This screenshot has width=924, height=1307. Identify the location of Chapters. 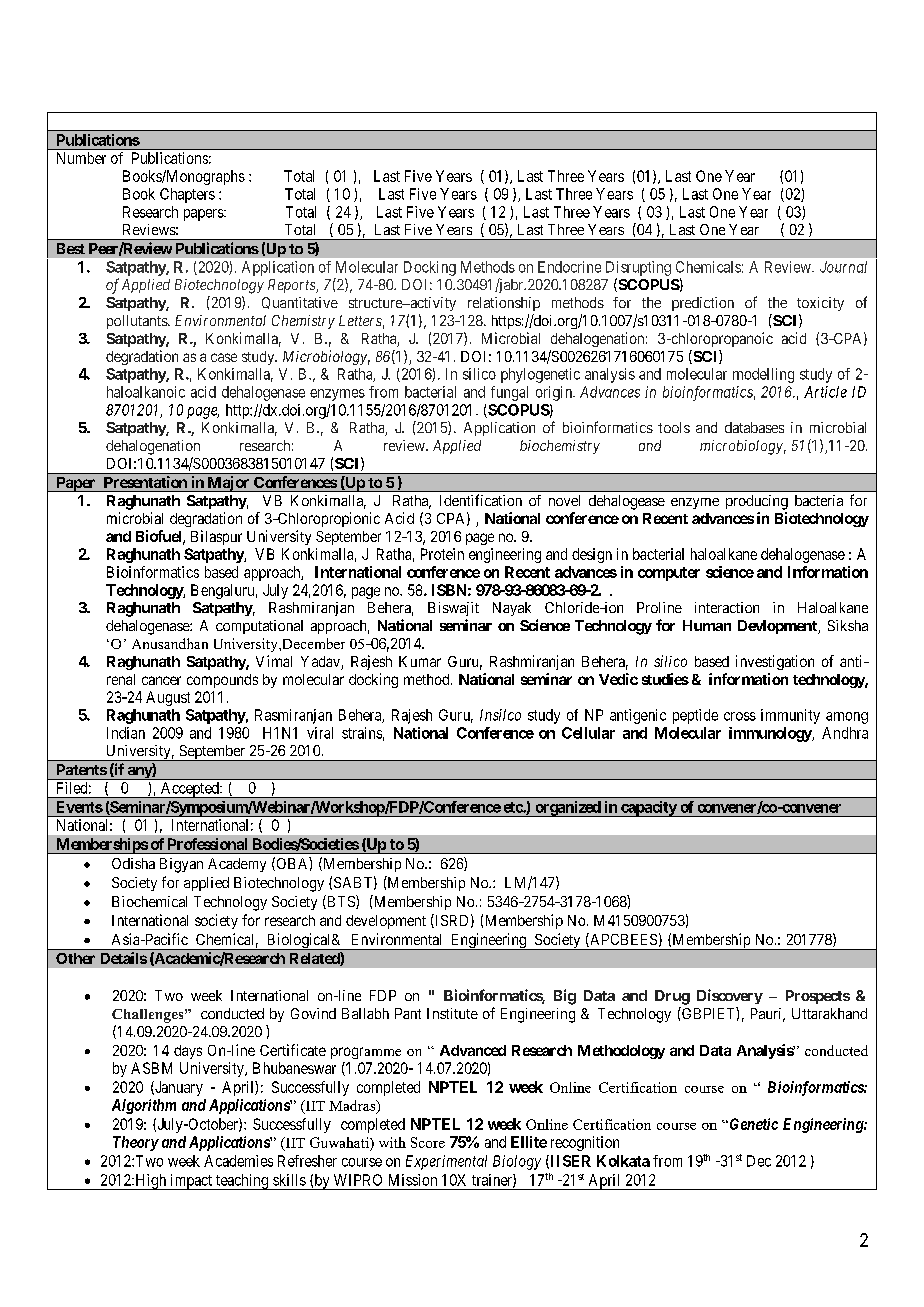
(187, 195).
